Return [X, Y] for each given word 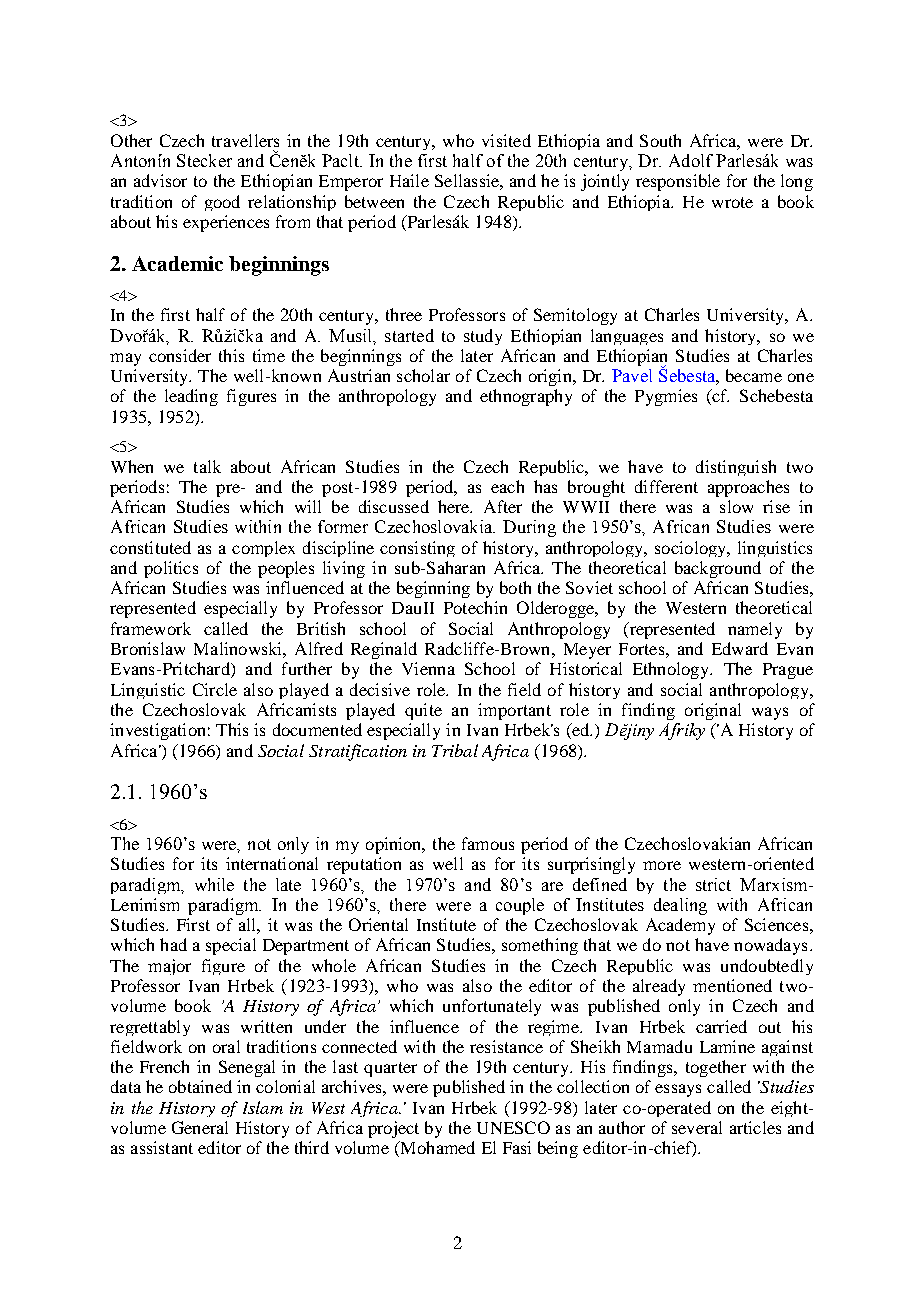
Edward [740, 648]
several [697, 1127]
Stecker [204, 160]
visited [506, 140]
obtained [200, 1086]
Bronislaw [148, 648]
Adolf [691, 160]
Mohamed [436, 1149]
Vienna [428, 668]
